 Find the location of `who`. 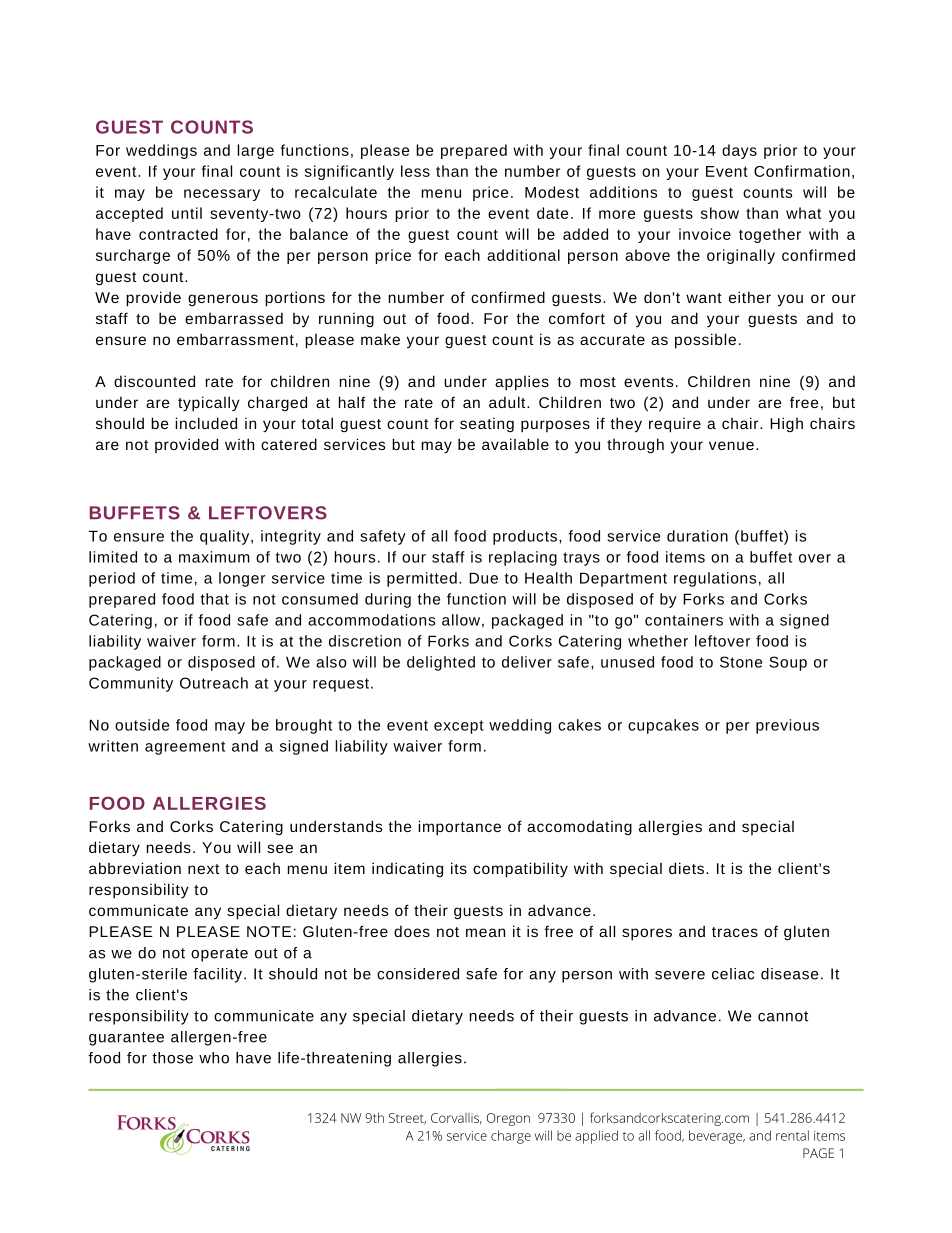

who is located at coordinates (214, 1058).
